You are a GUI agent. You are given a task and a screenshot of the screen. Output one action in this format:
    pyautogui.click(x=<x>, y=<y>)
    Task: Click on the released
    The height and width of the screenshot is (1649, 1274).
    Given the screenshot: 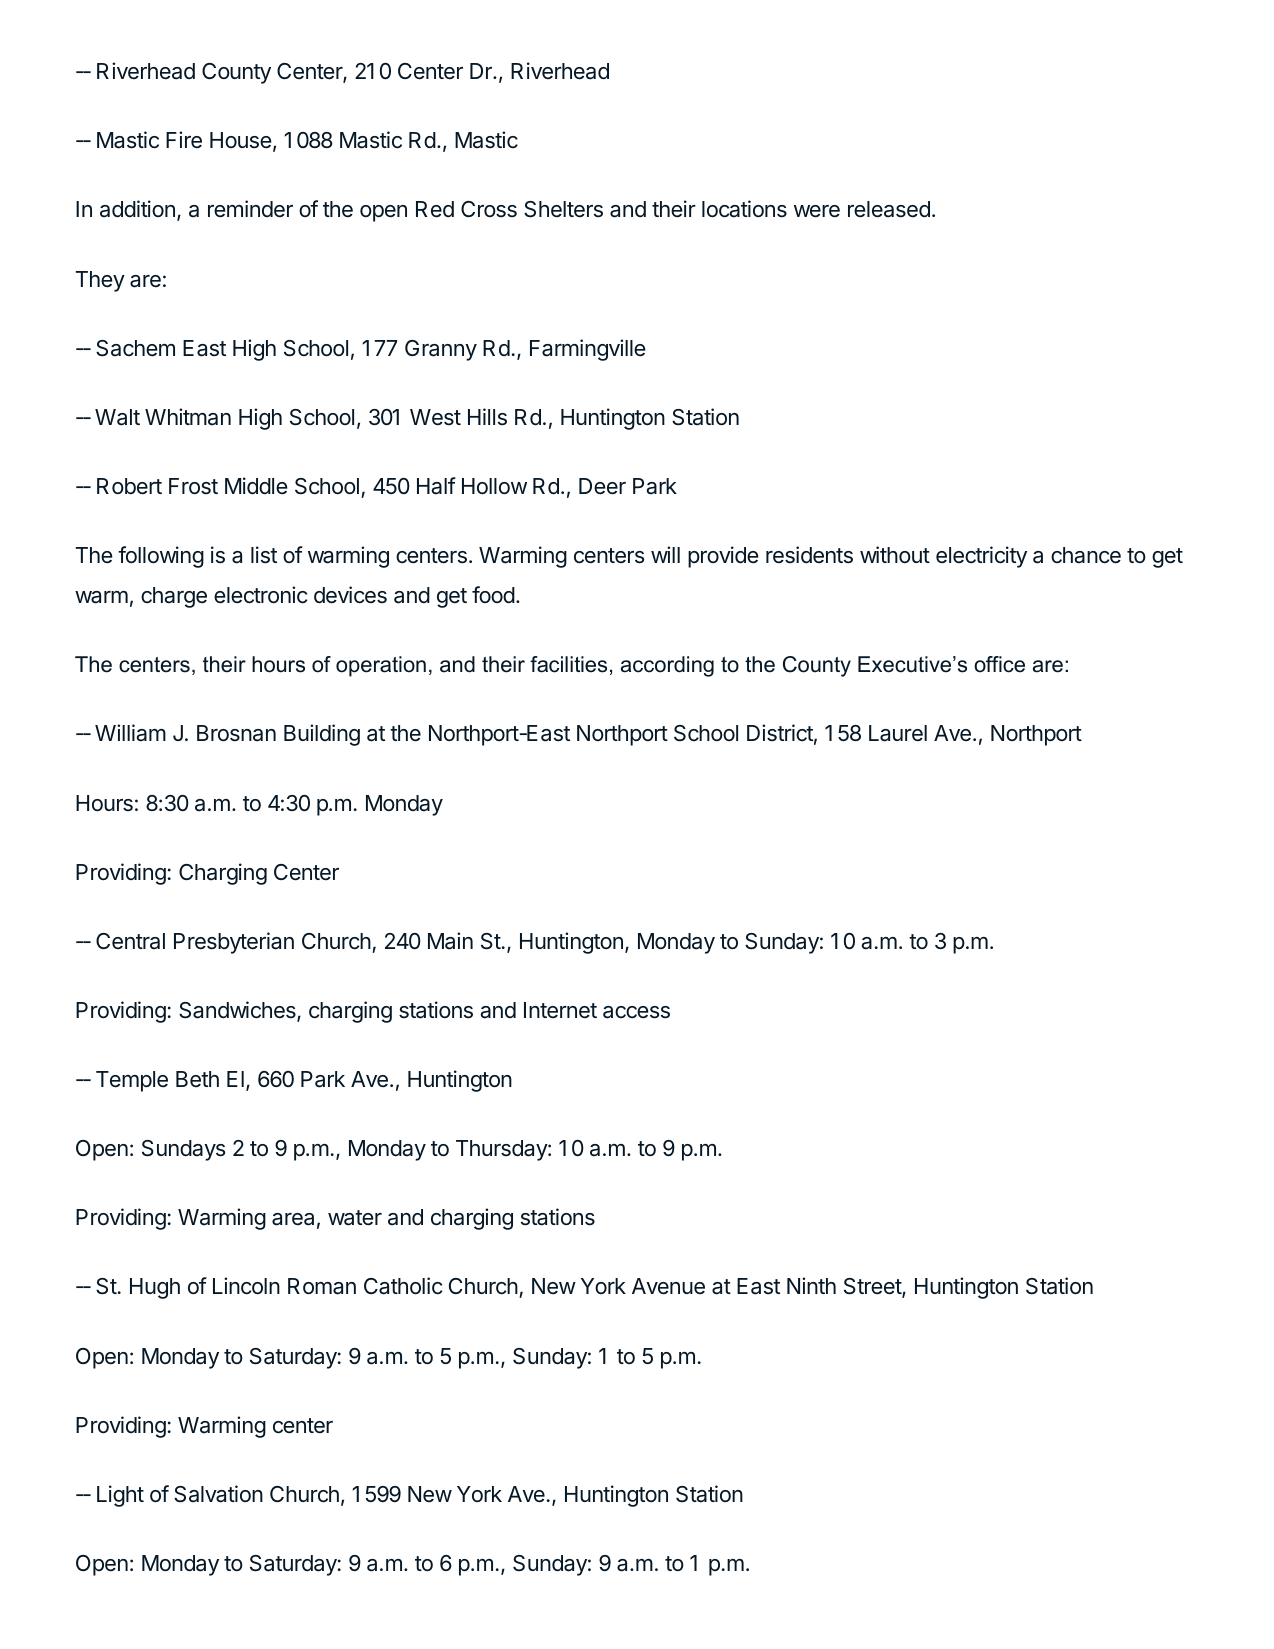 What is the action you would take?
    pyautogui.click(x=889, y=209)
